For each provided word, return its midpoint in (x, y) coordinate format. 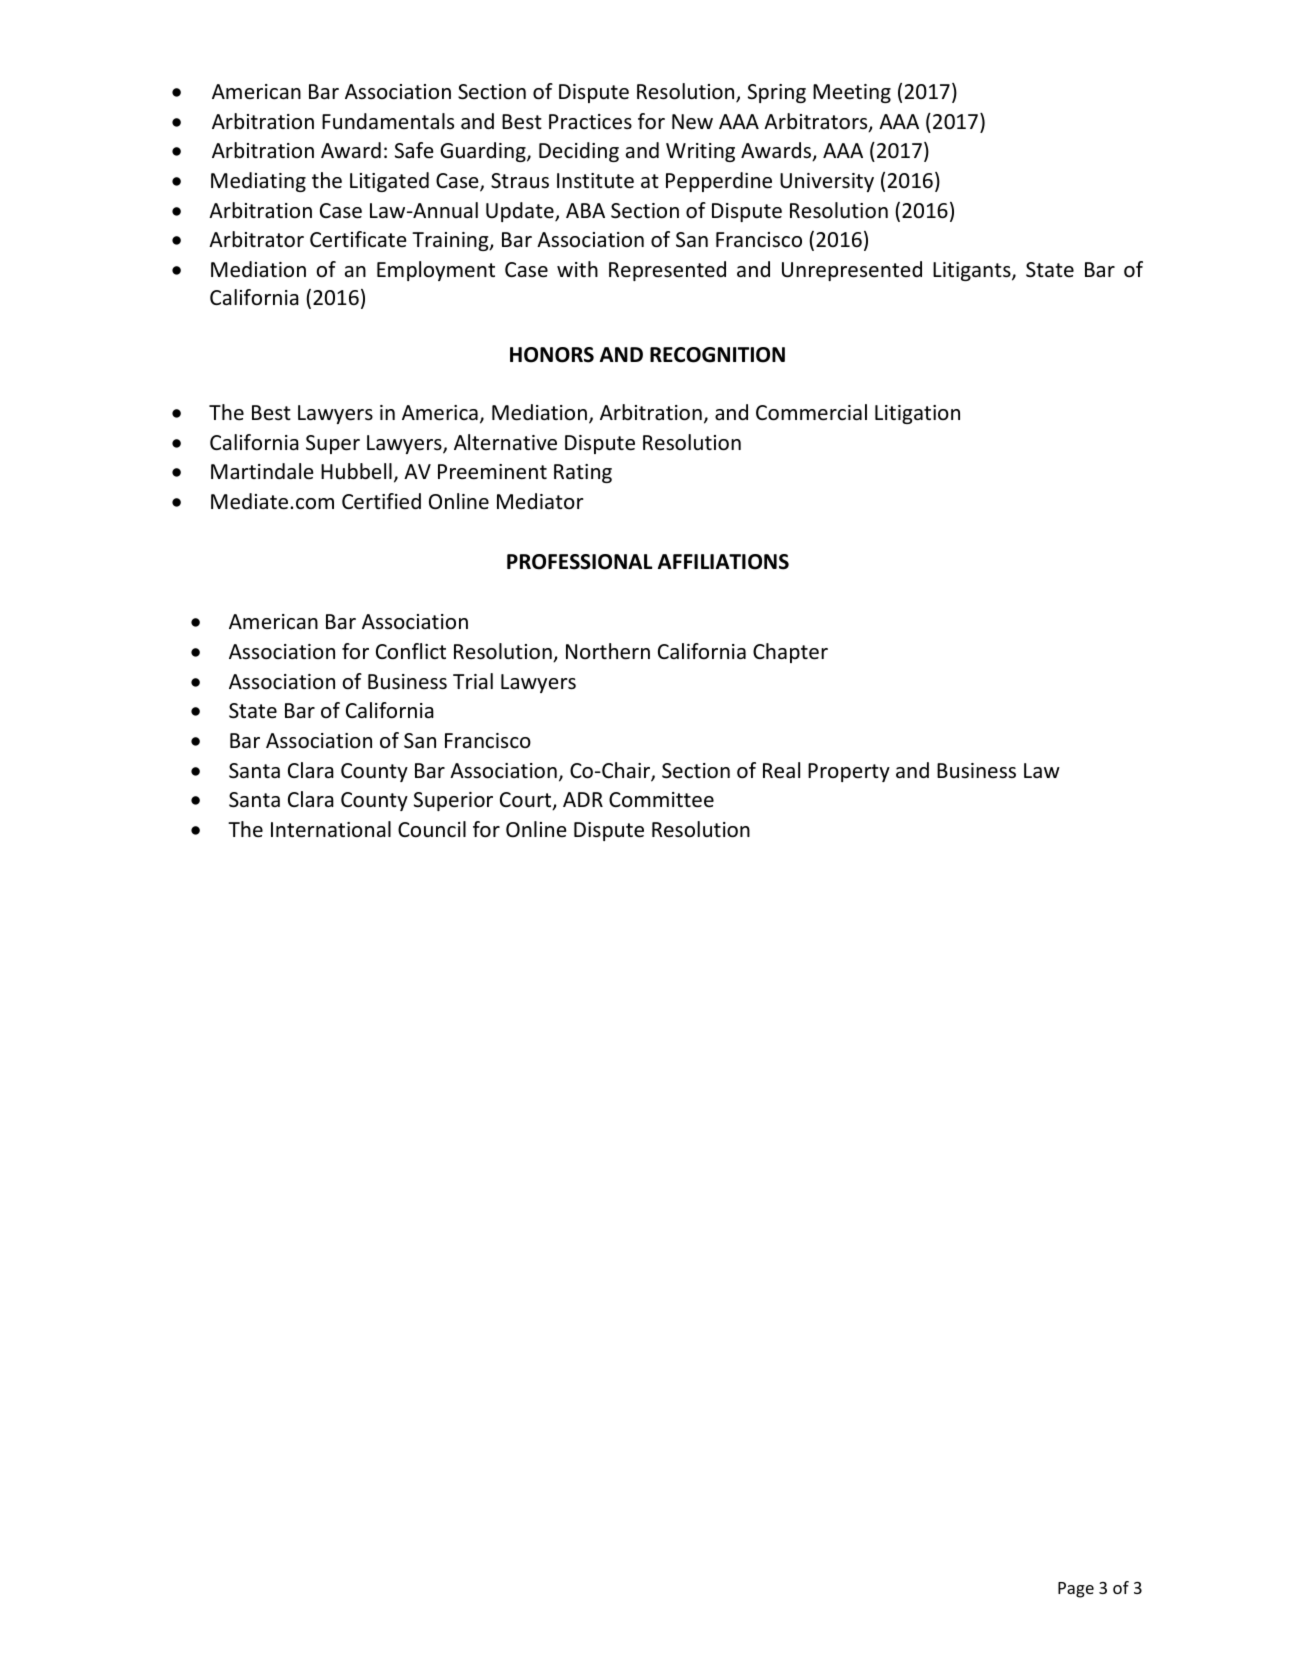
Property (849, 772)
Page (1076, 1590)
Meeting (852, 93)
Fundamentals (388, 121)
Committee (661, 800)
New (692, 122)
